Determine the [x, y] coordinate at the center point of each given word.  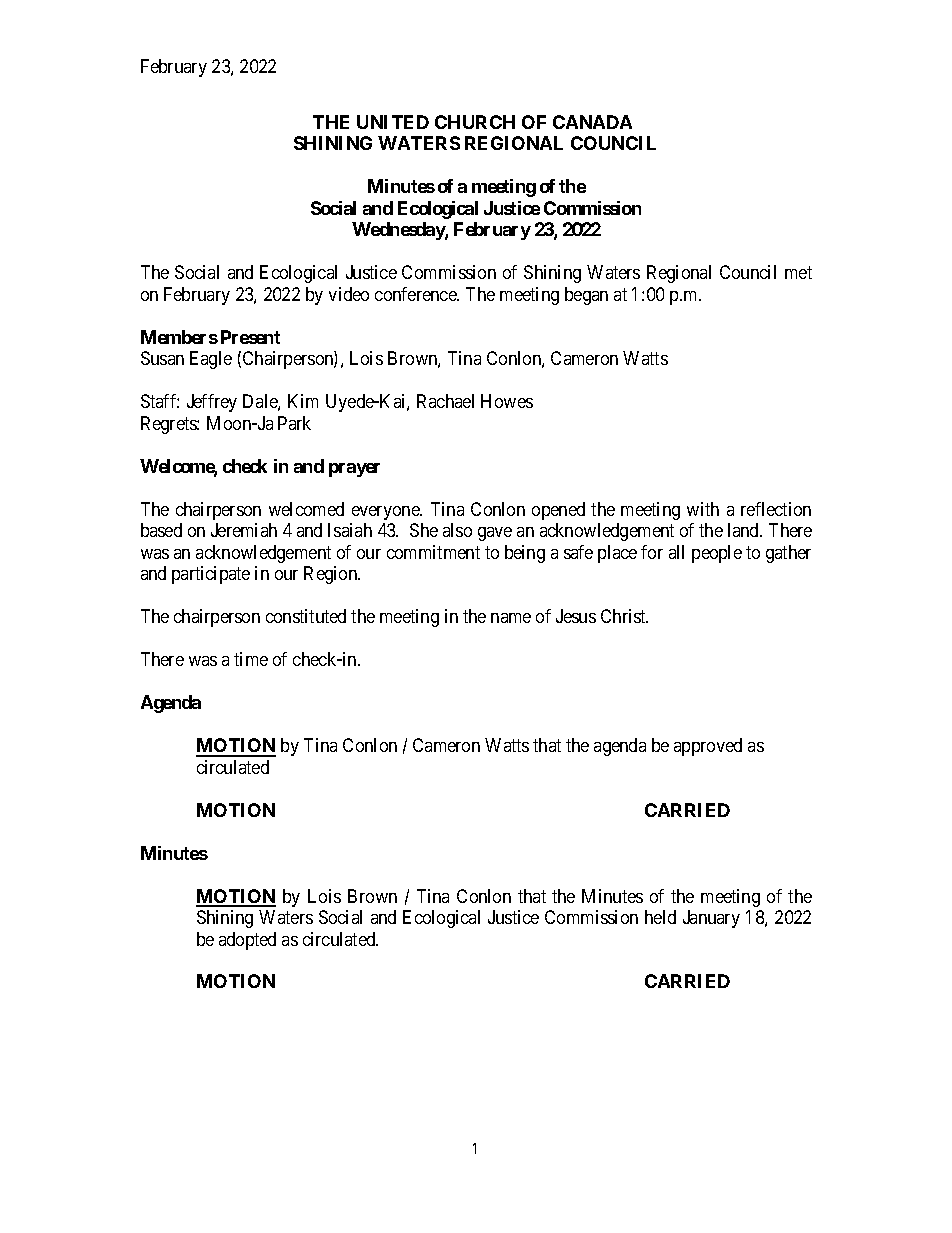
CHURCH [475, 122]
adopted [247, 941]
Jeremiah [244, 530]
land [745, 530]
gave [495, 534]
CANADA [592, 122]
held [660, 917]
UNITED [393, 122]
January [711, 919]
